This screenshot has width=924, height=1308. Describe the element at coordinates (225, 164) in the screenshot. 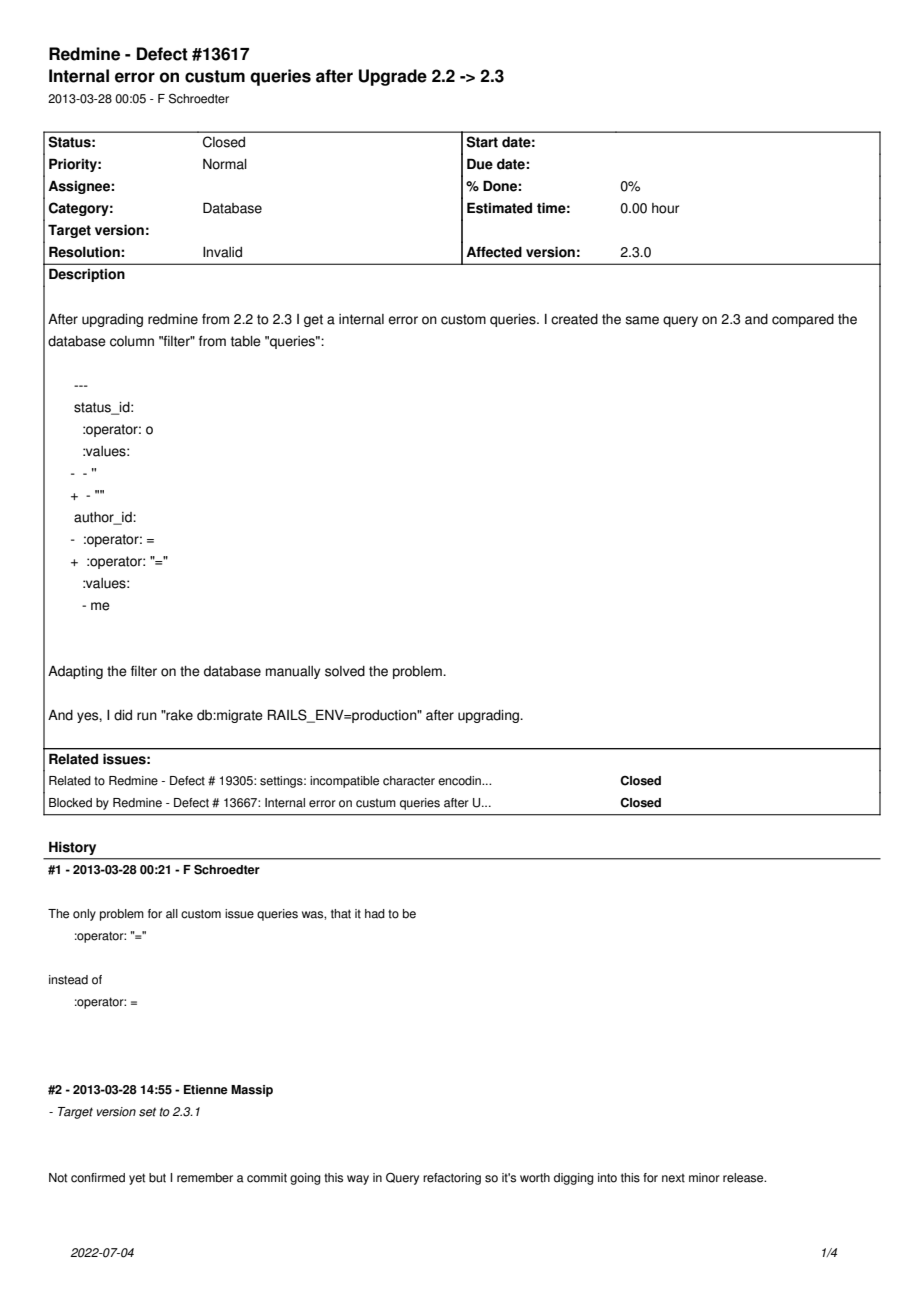

I see `Normal` at that location.
